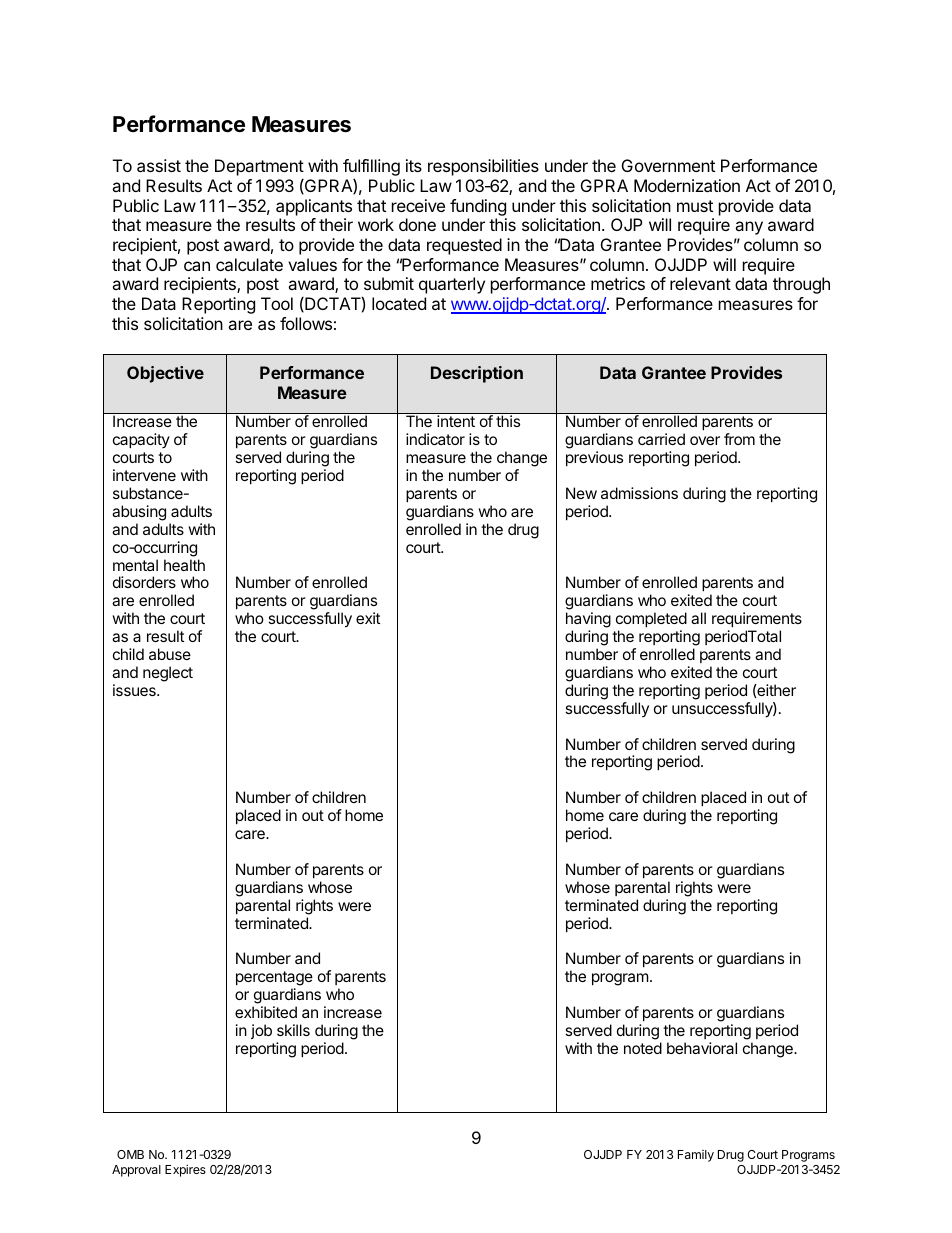 The height and width of the screenshot is (1233, 952). I want to click on neglect, so click(168, 674).
